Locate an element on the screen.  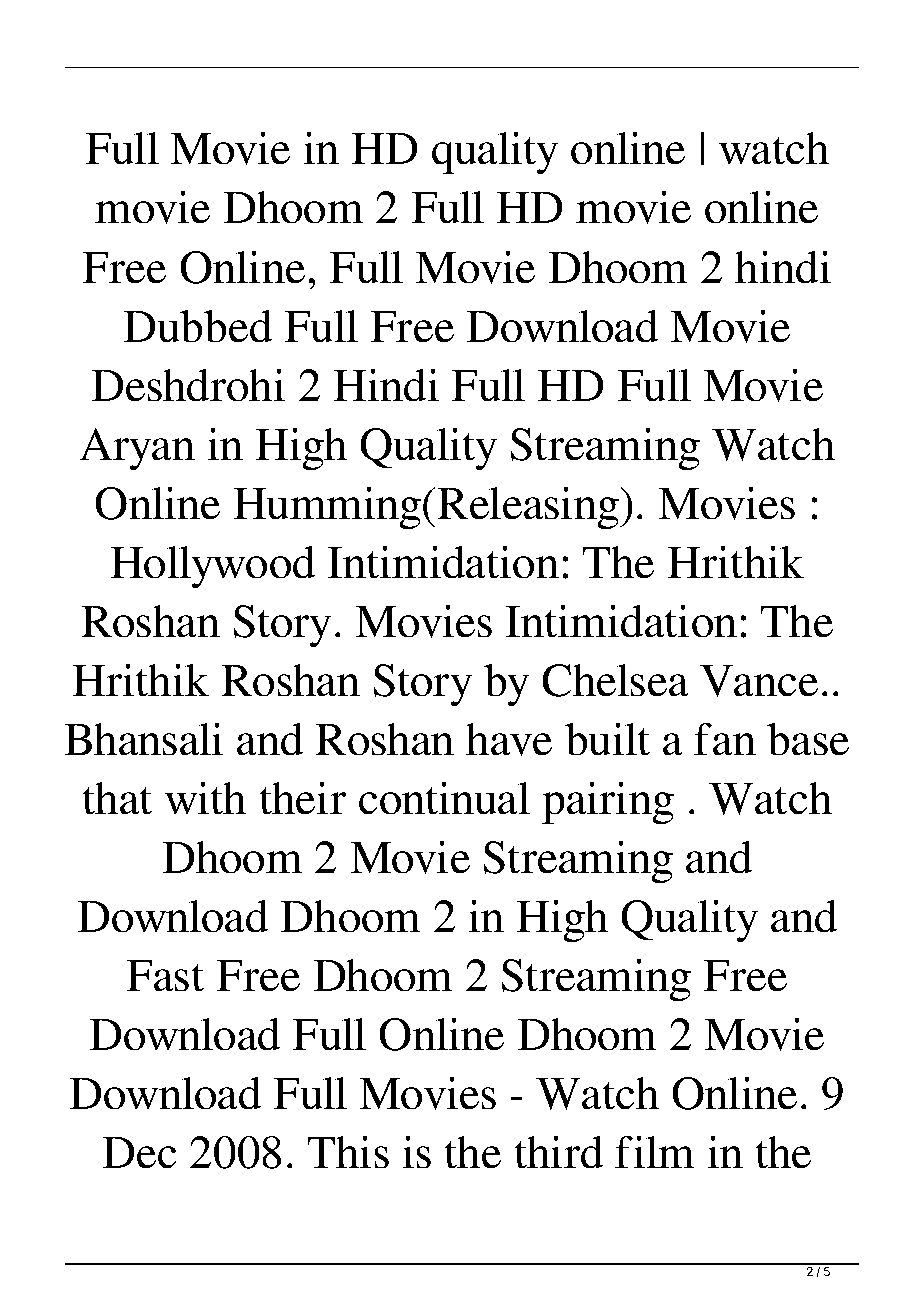
Chelsea is located at coordinates (615, 680).
